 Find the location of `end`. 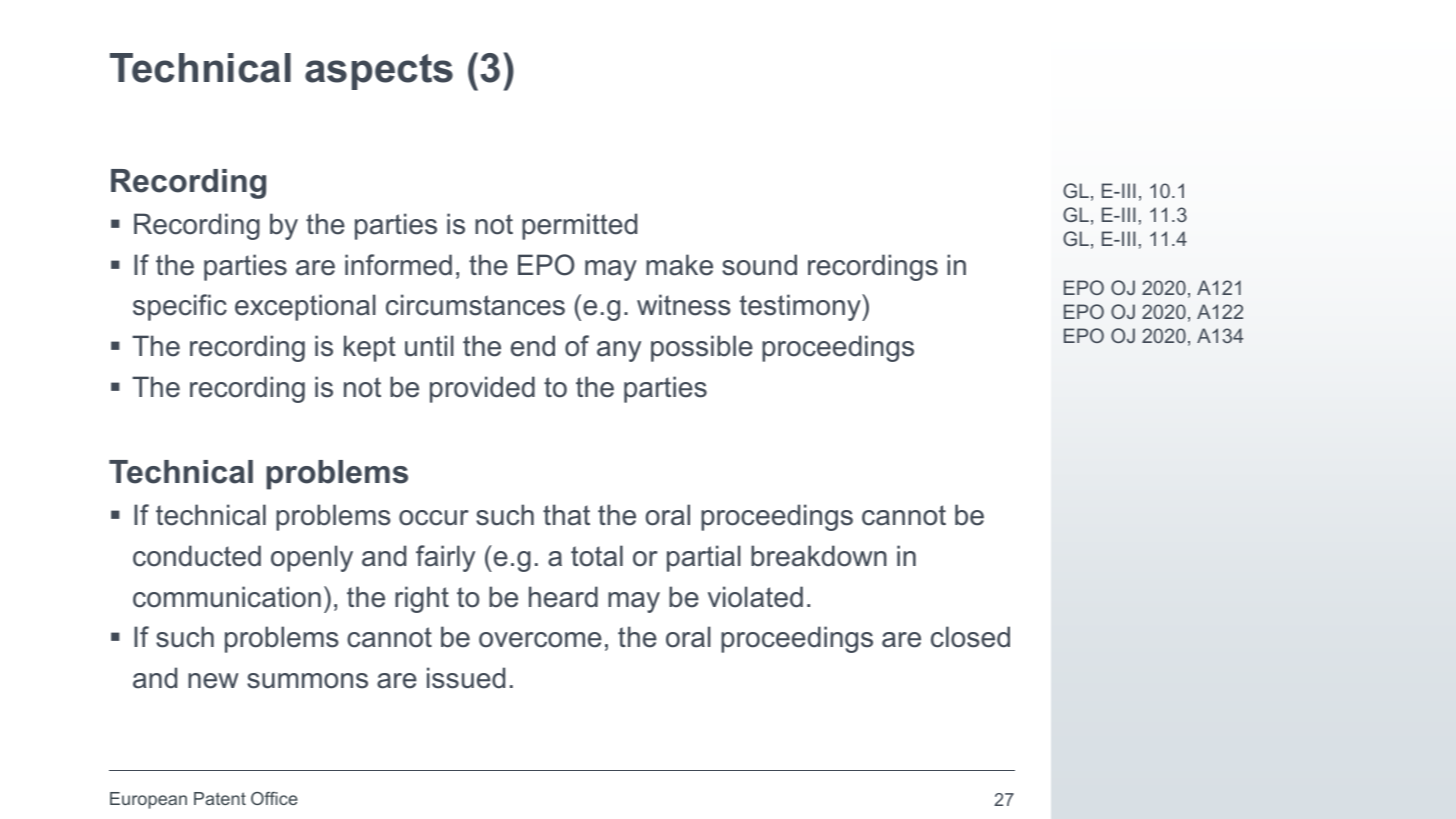

end is located at coordinates (533, 346).
